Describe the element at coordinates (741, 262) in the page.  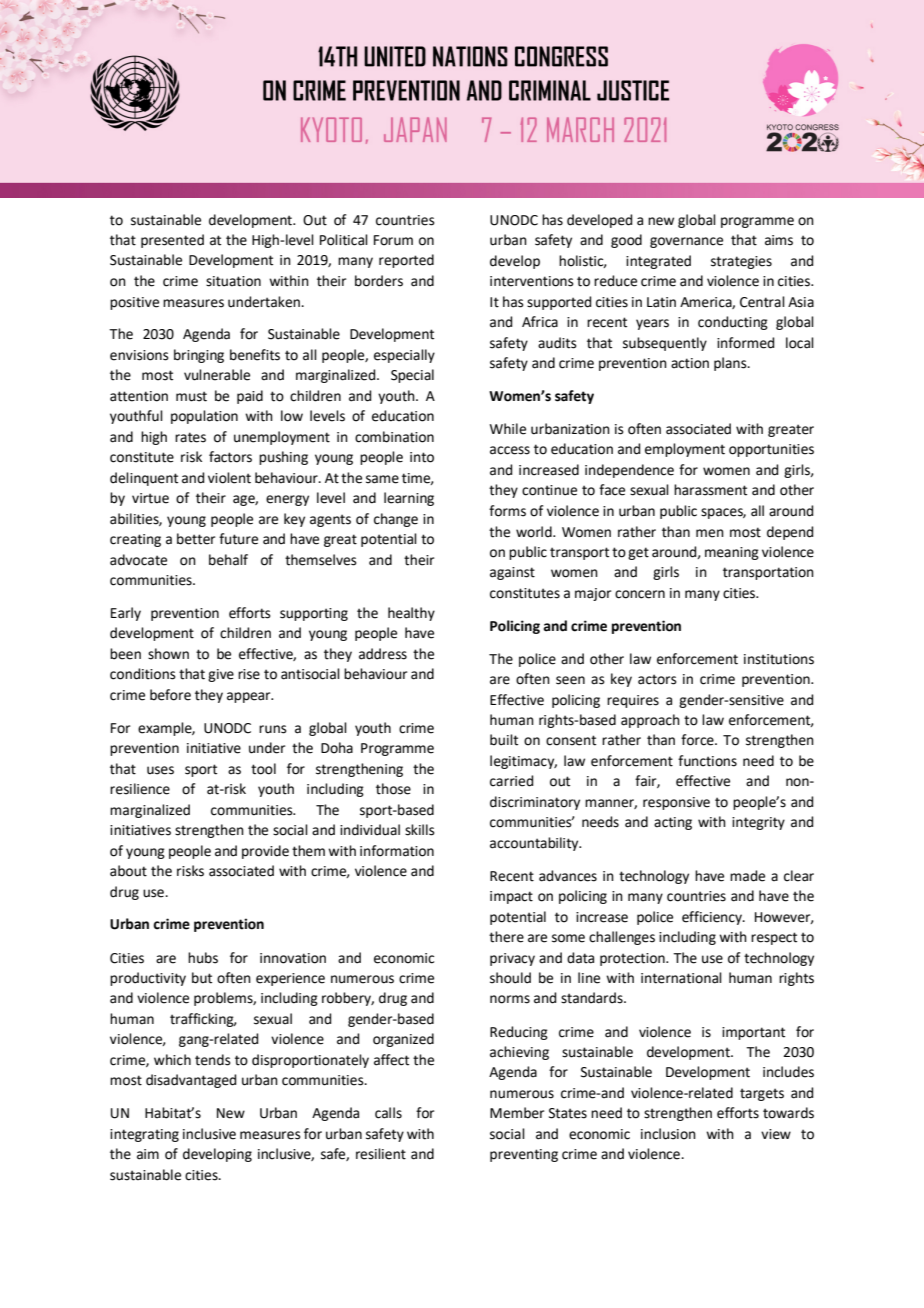
I see `strategies` at that location.
